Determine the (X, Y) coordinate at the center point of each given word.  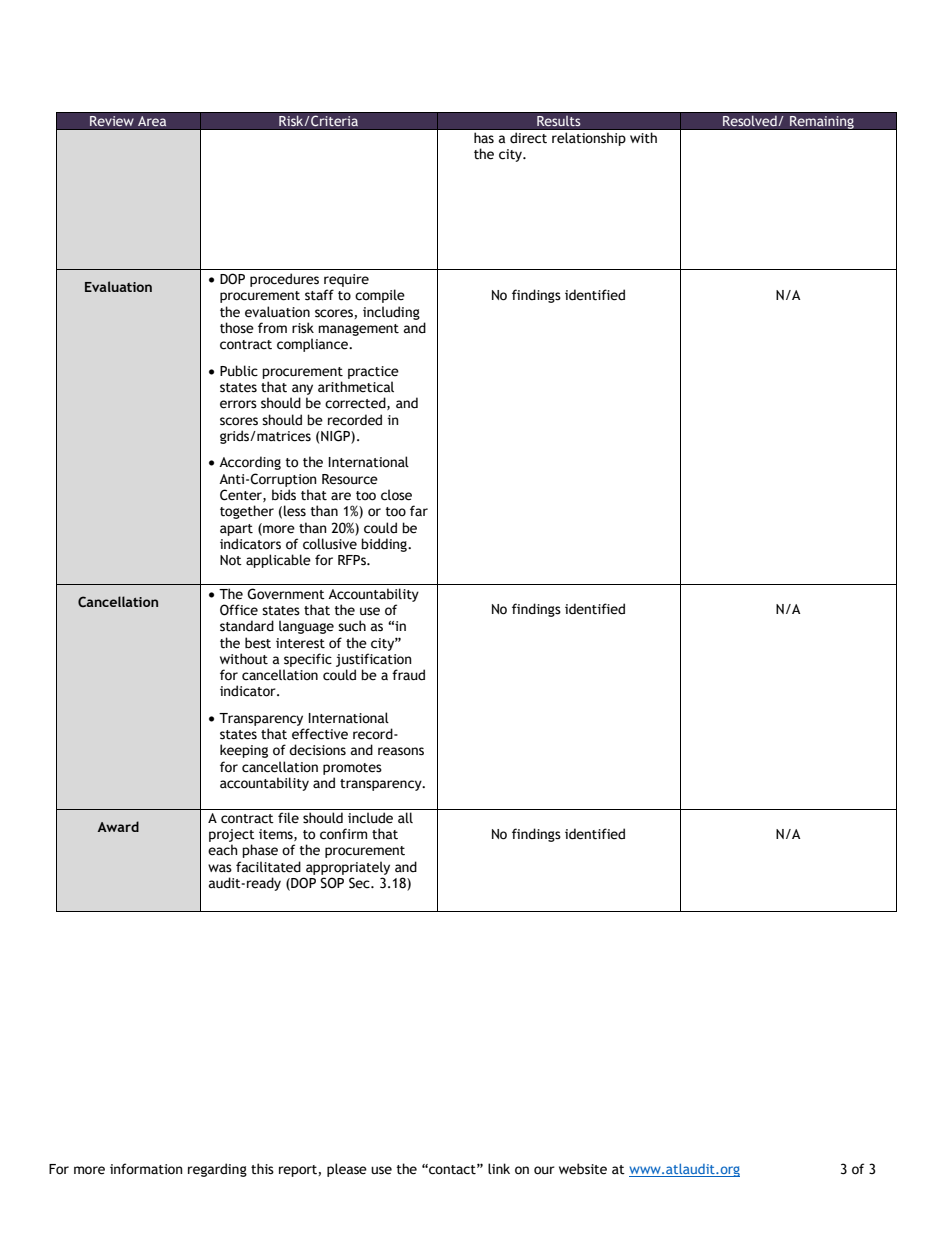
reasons (401, 751)
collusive (330, 544)
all (405, 818)
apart (236, 530)
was (220, 868)
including (391, 313)
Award (118, 826)
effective (320, 734)
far (419, 510)
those (237, 328)
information (146, 1169)
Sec (360, 883)
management (358, 330)
